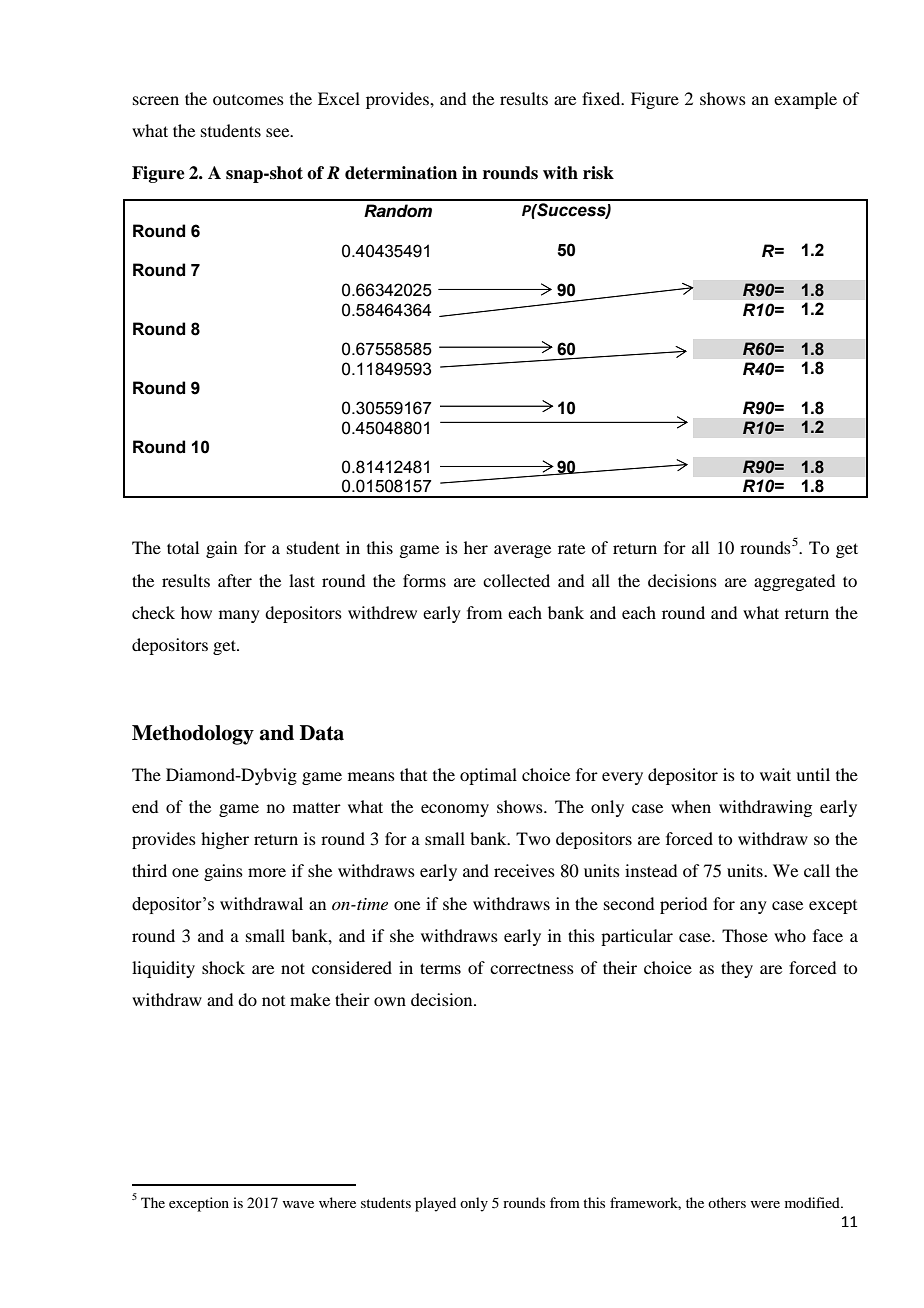 The image size is (924, 1308). I want to click on example, so click(805, 100).
